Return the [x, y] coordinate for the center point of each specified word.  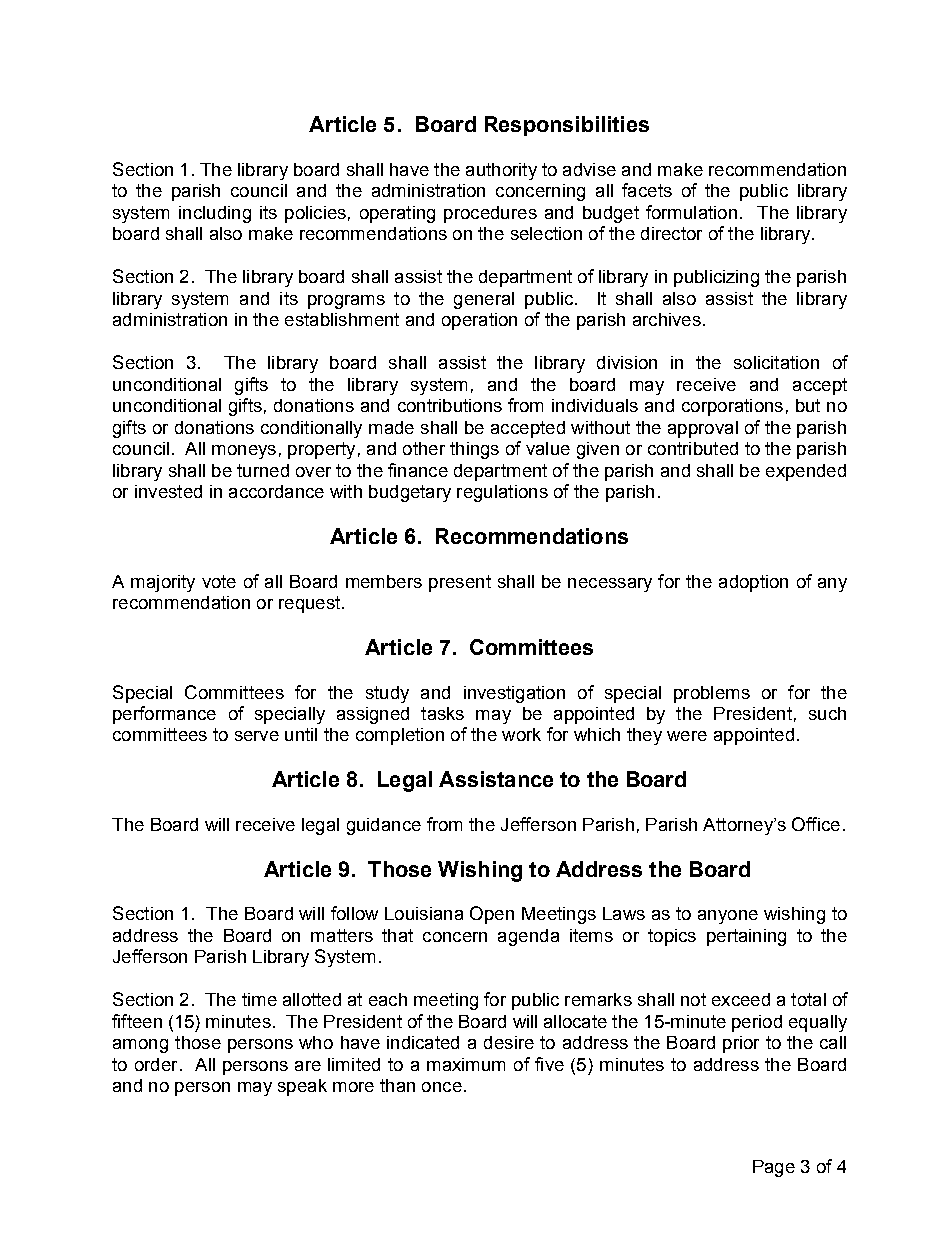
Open [492, 915]
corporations [732, 407]
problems [712, 694]
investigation [514, 694]
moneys [244, 452]
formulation [691, 212]
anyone [728, 917]
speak [302, 1087]
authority [501, 171]
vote [219, 581]
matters [342, 935]
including [215, 214]
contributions [450, 405]
